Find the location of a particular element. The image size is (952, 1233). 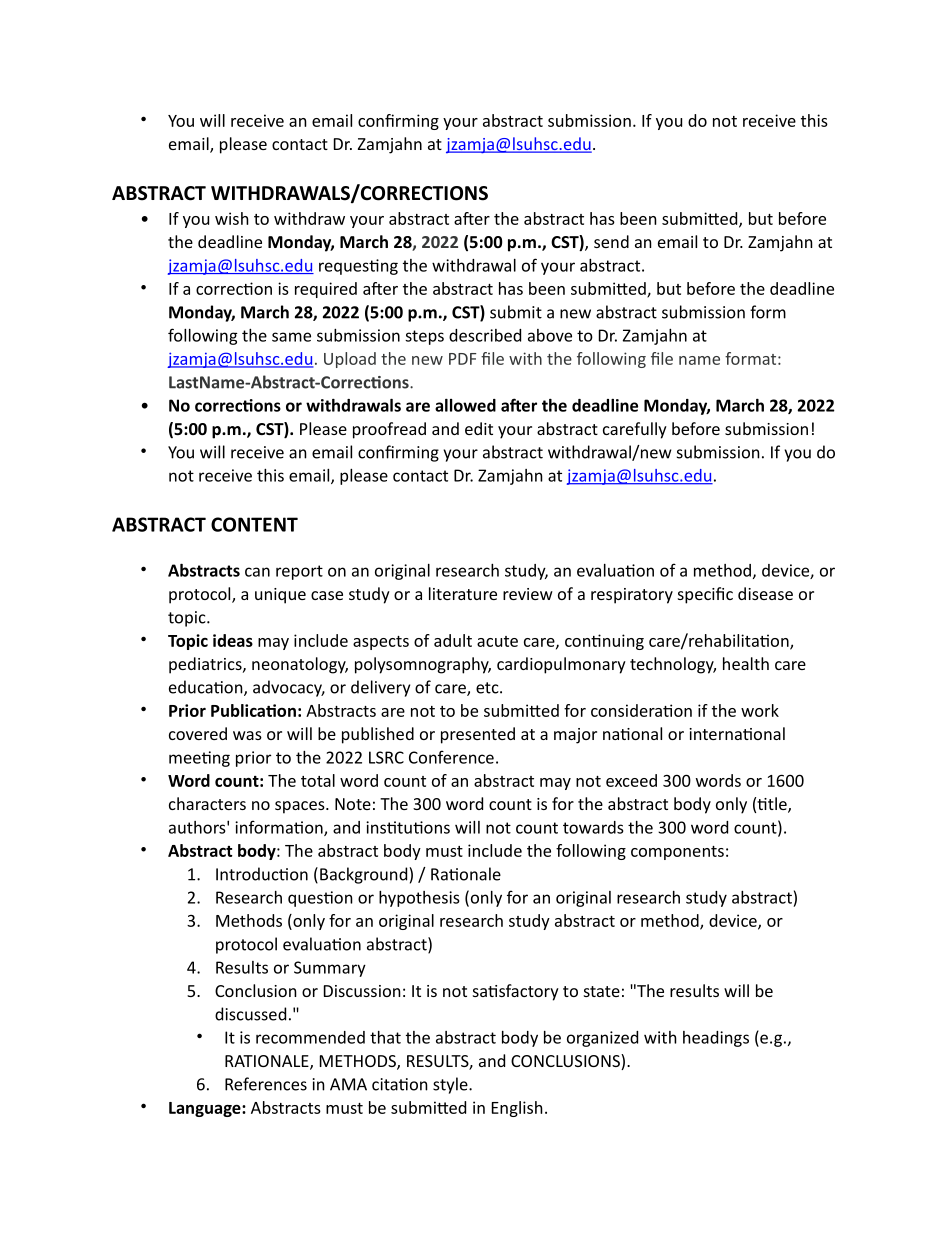

send is located at coordinates (611, 241).
